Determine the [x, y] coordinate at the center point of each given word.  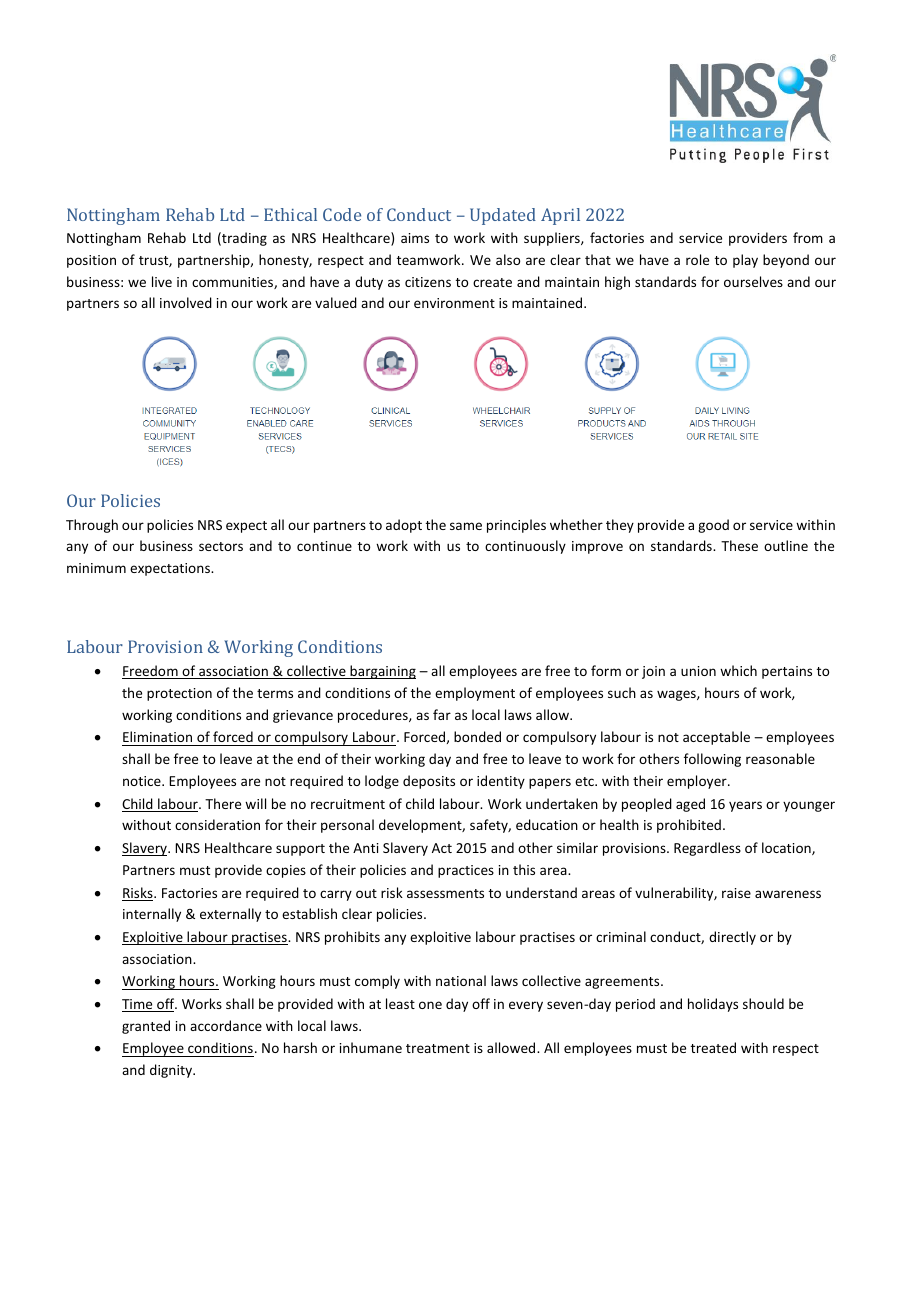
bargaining [382, 672]
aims [415, 238]
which [738, 670]
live [162, 281]
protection [179, 694]
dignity [172, 1071]
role [697, 259]
